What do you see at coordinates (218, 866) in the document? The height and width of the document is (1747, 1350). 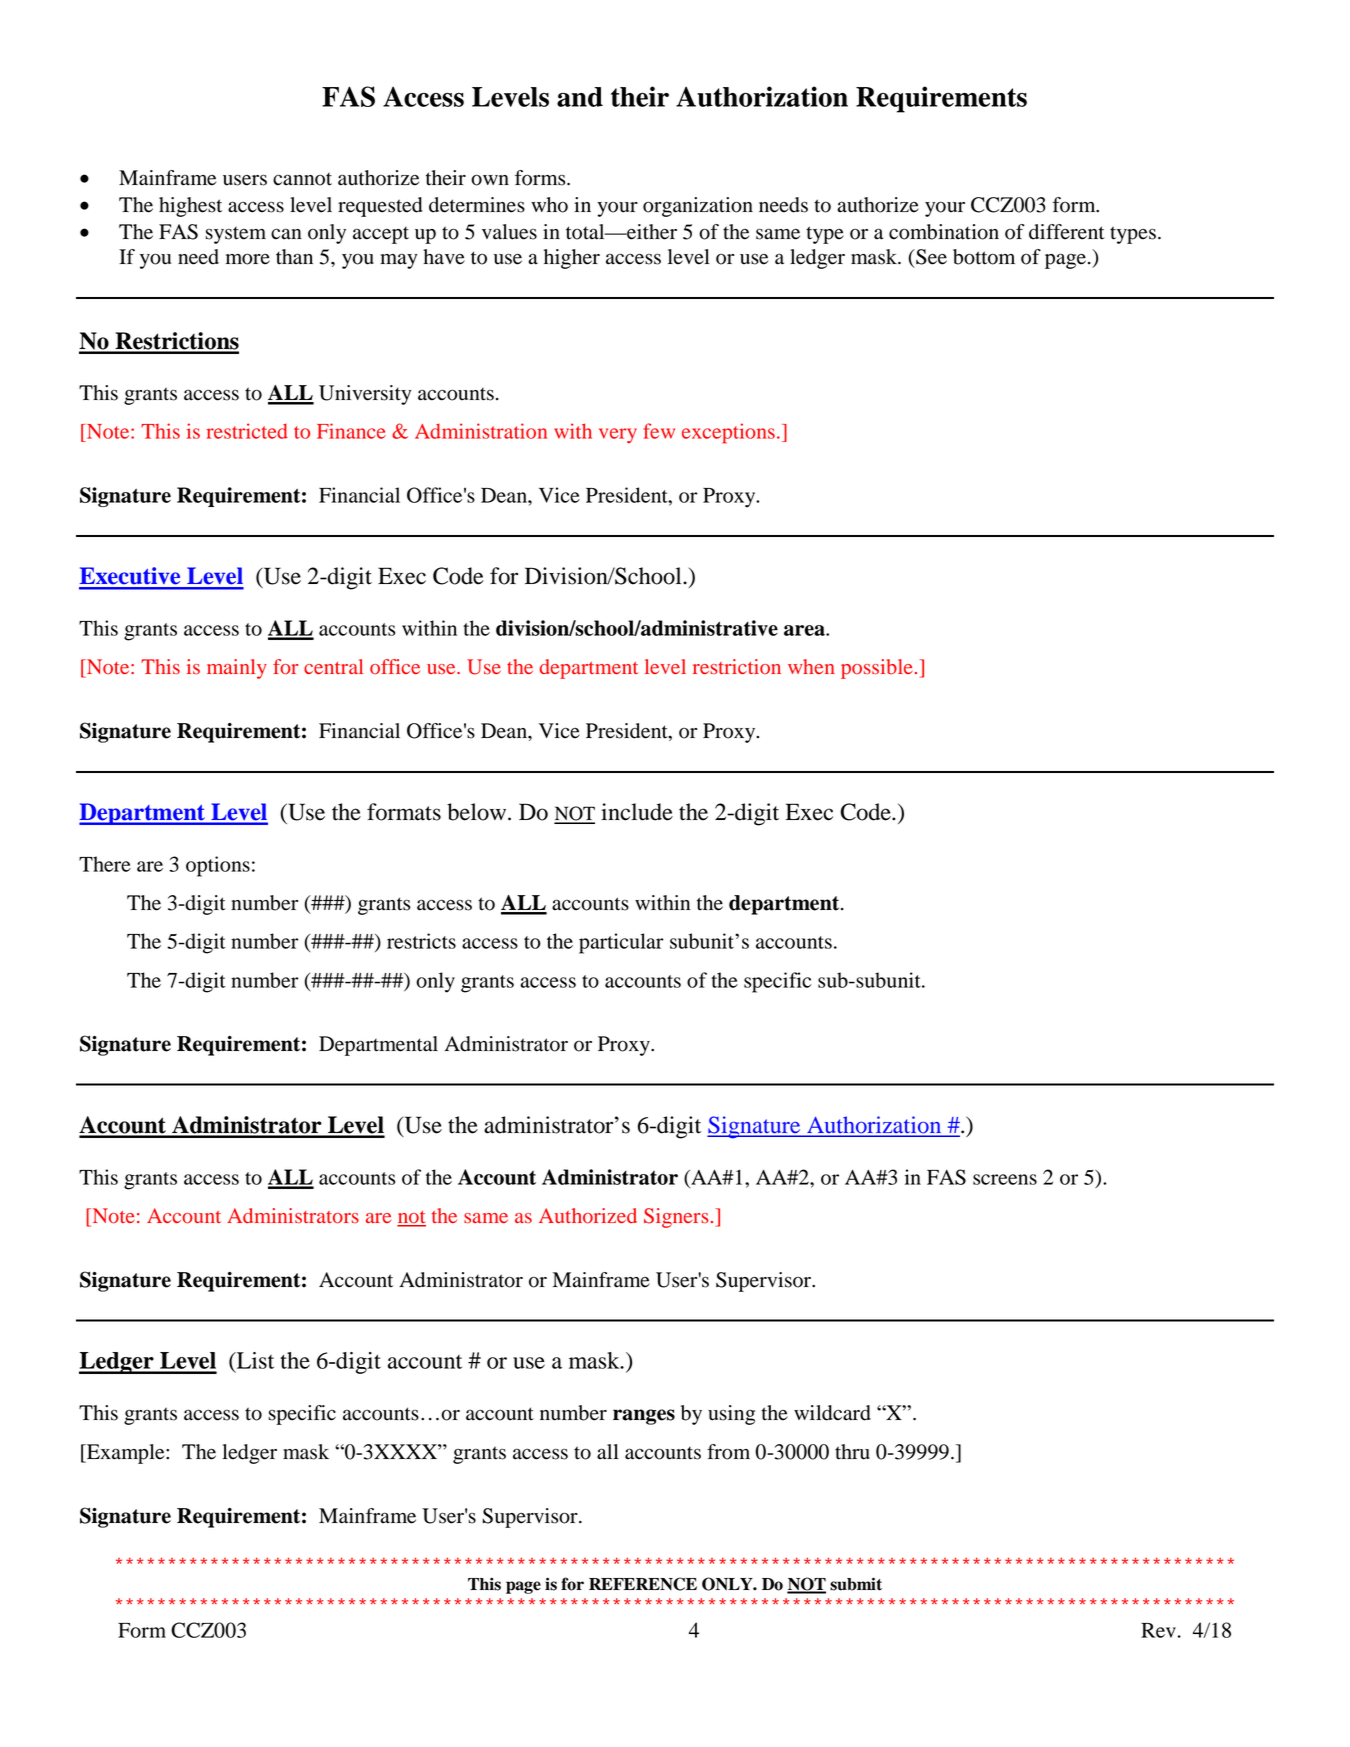 I see `options` at bounding box center [218, 866].
